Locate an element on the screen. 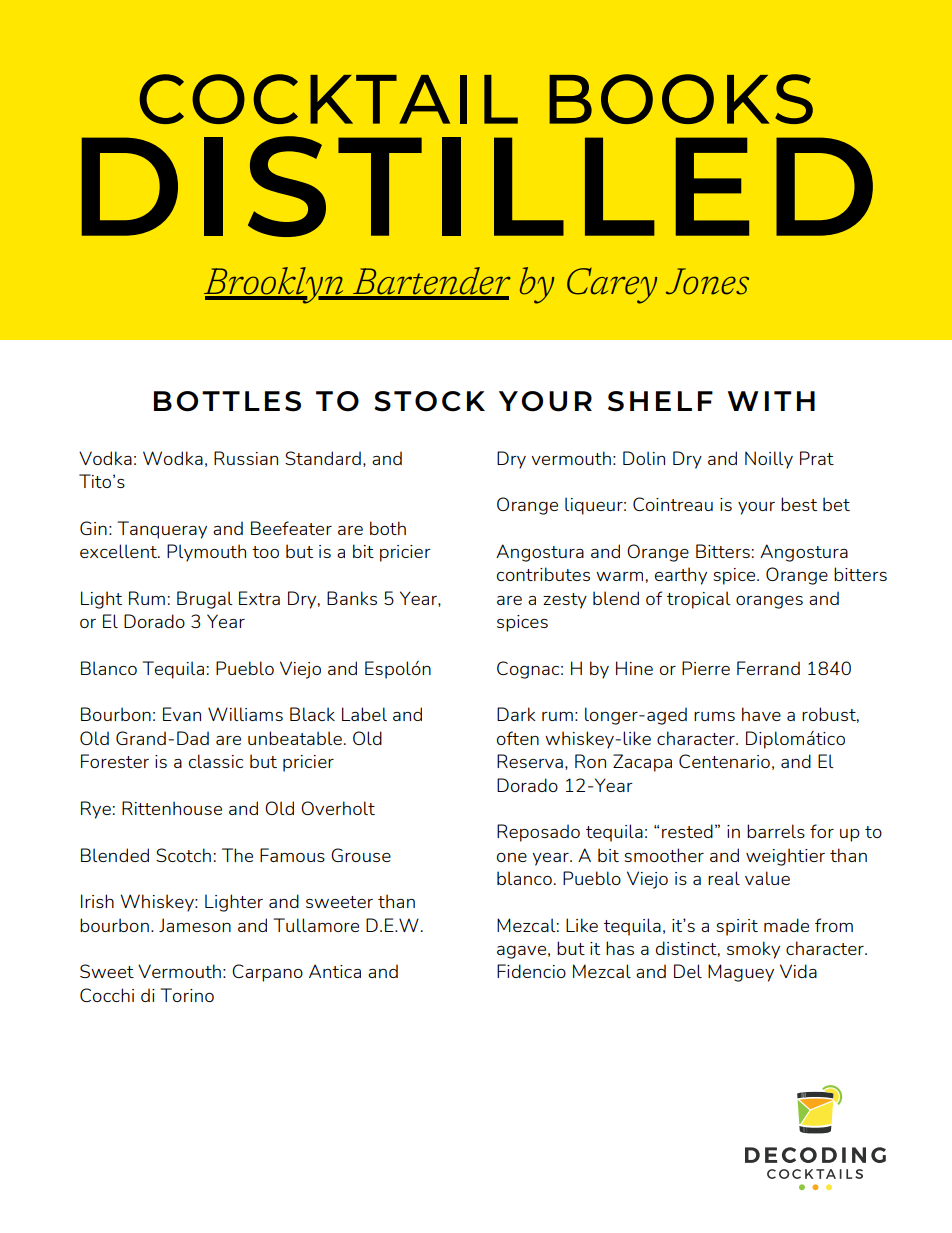 This screenshot has height=1233, width=952. earthy is located at coordinates (681, 576).
